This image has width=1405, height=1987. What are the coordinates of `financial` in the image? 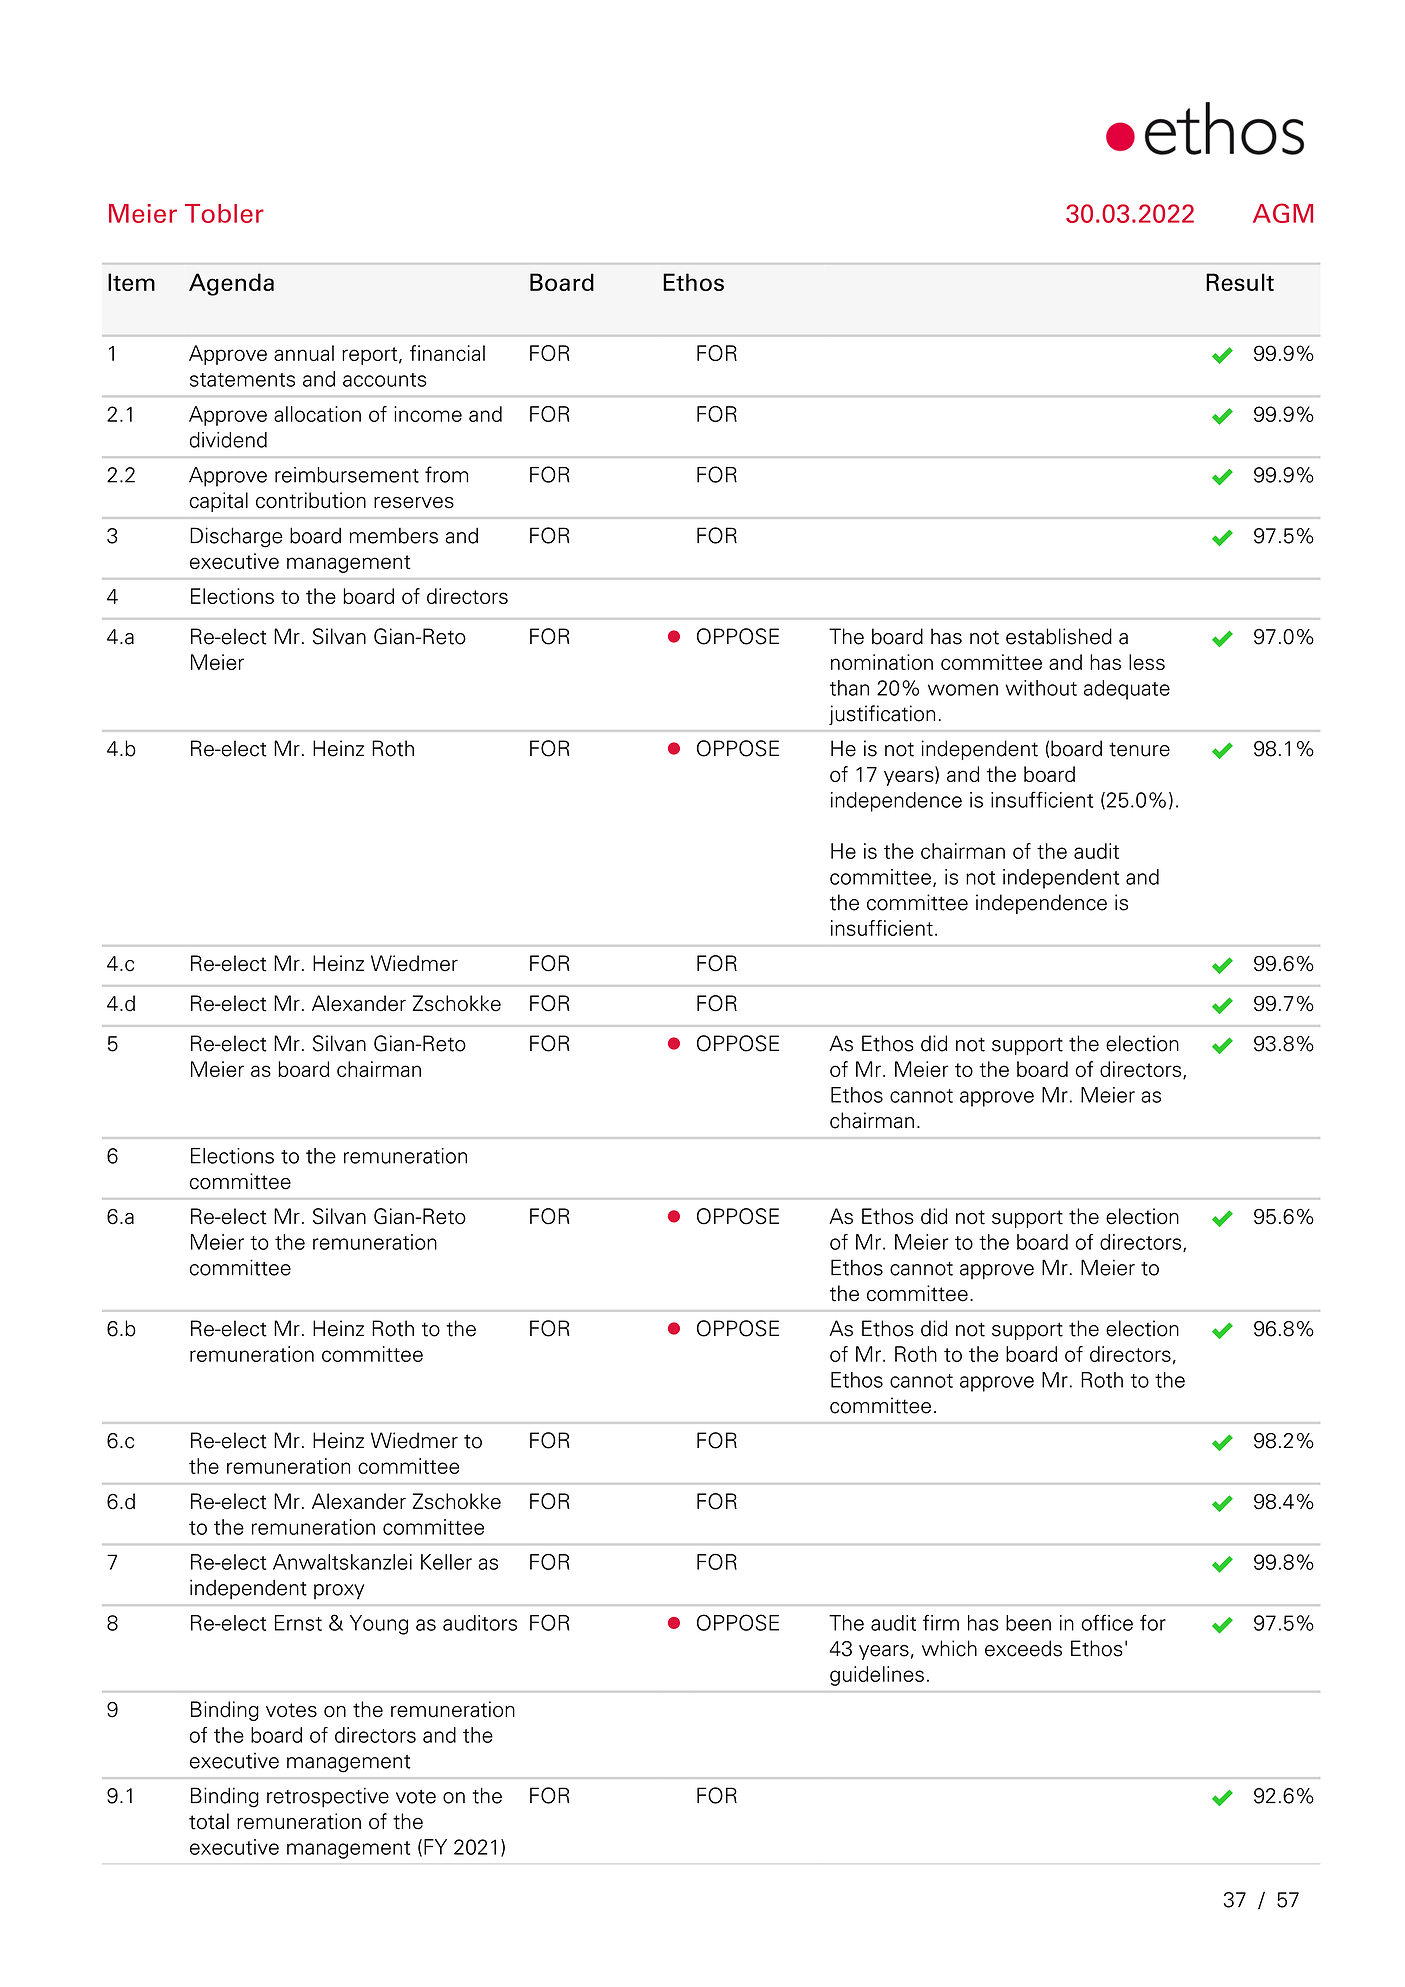 It's located at (447, 353).
